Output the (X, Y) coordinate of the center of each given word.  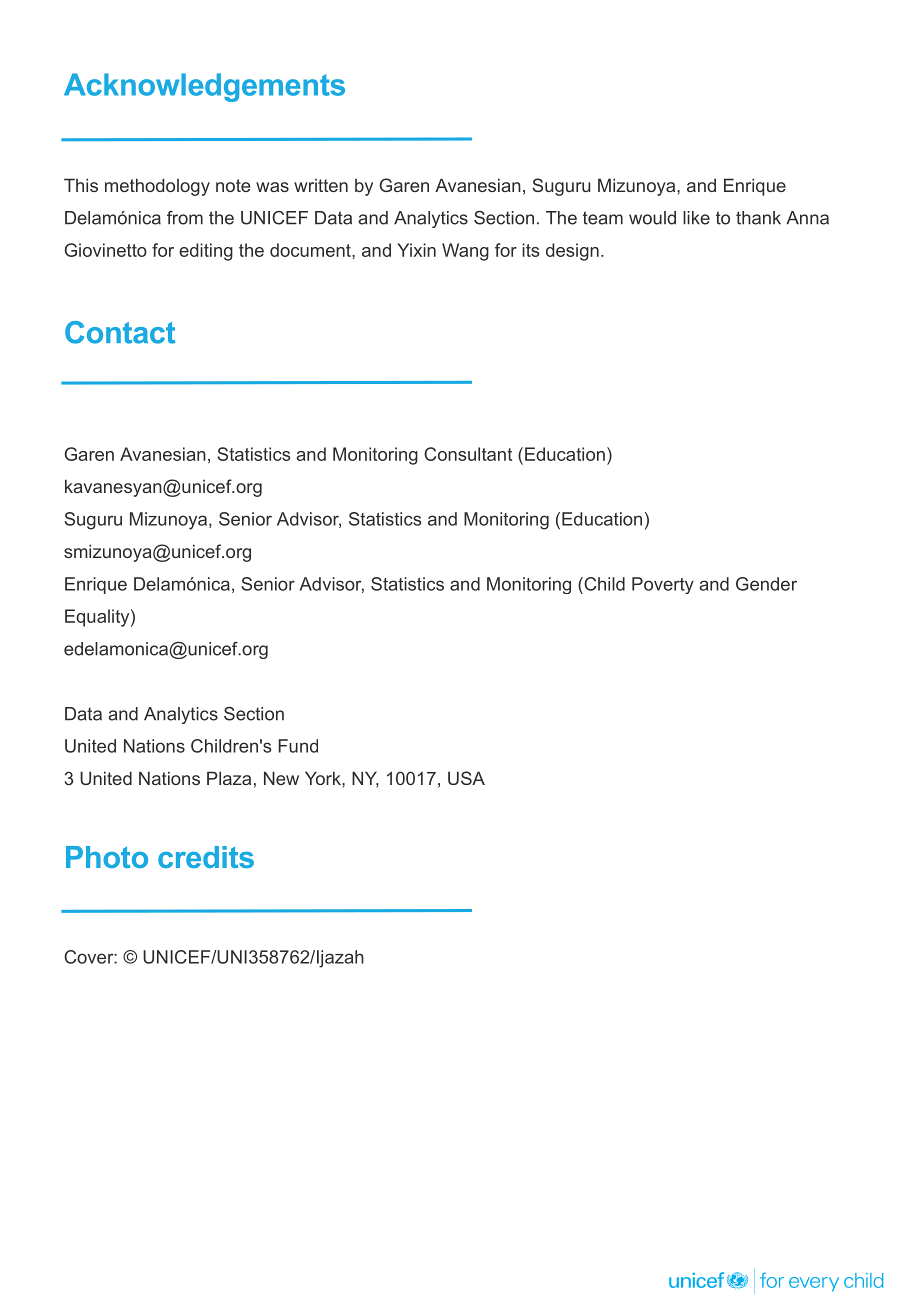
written (321, 185)
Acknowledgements (204, 87)
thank (758, 218)
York (324, 778)
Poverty (663, 585)
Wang (465, 252)
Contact (120, 332)
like (696, 218)
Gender (766, 584)
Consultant (468, 454)
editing (206, 252)
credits (206, 857)
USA (466, 778)
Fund (298, 746)
